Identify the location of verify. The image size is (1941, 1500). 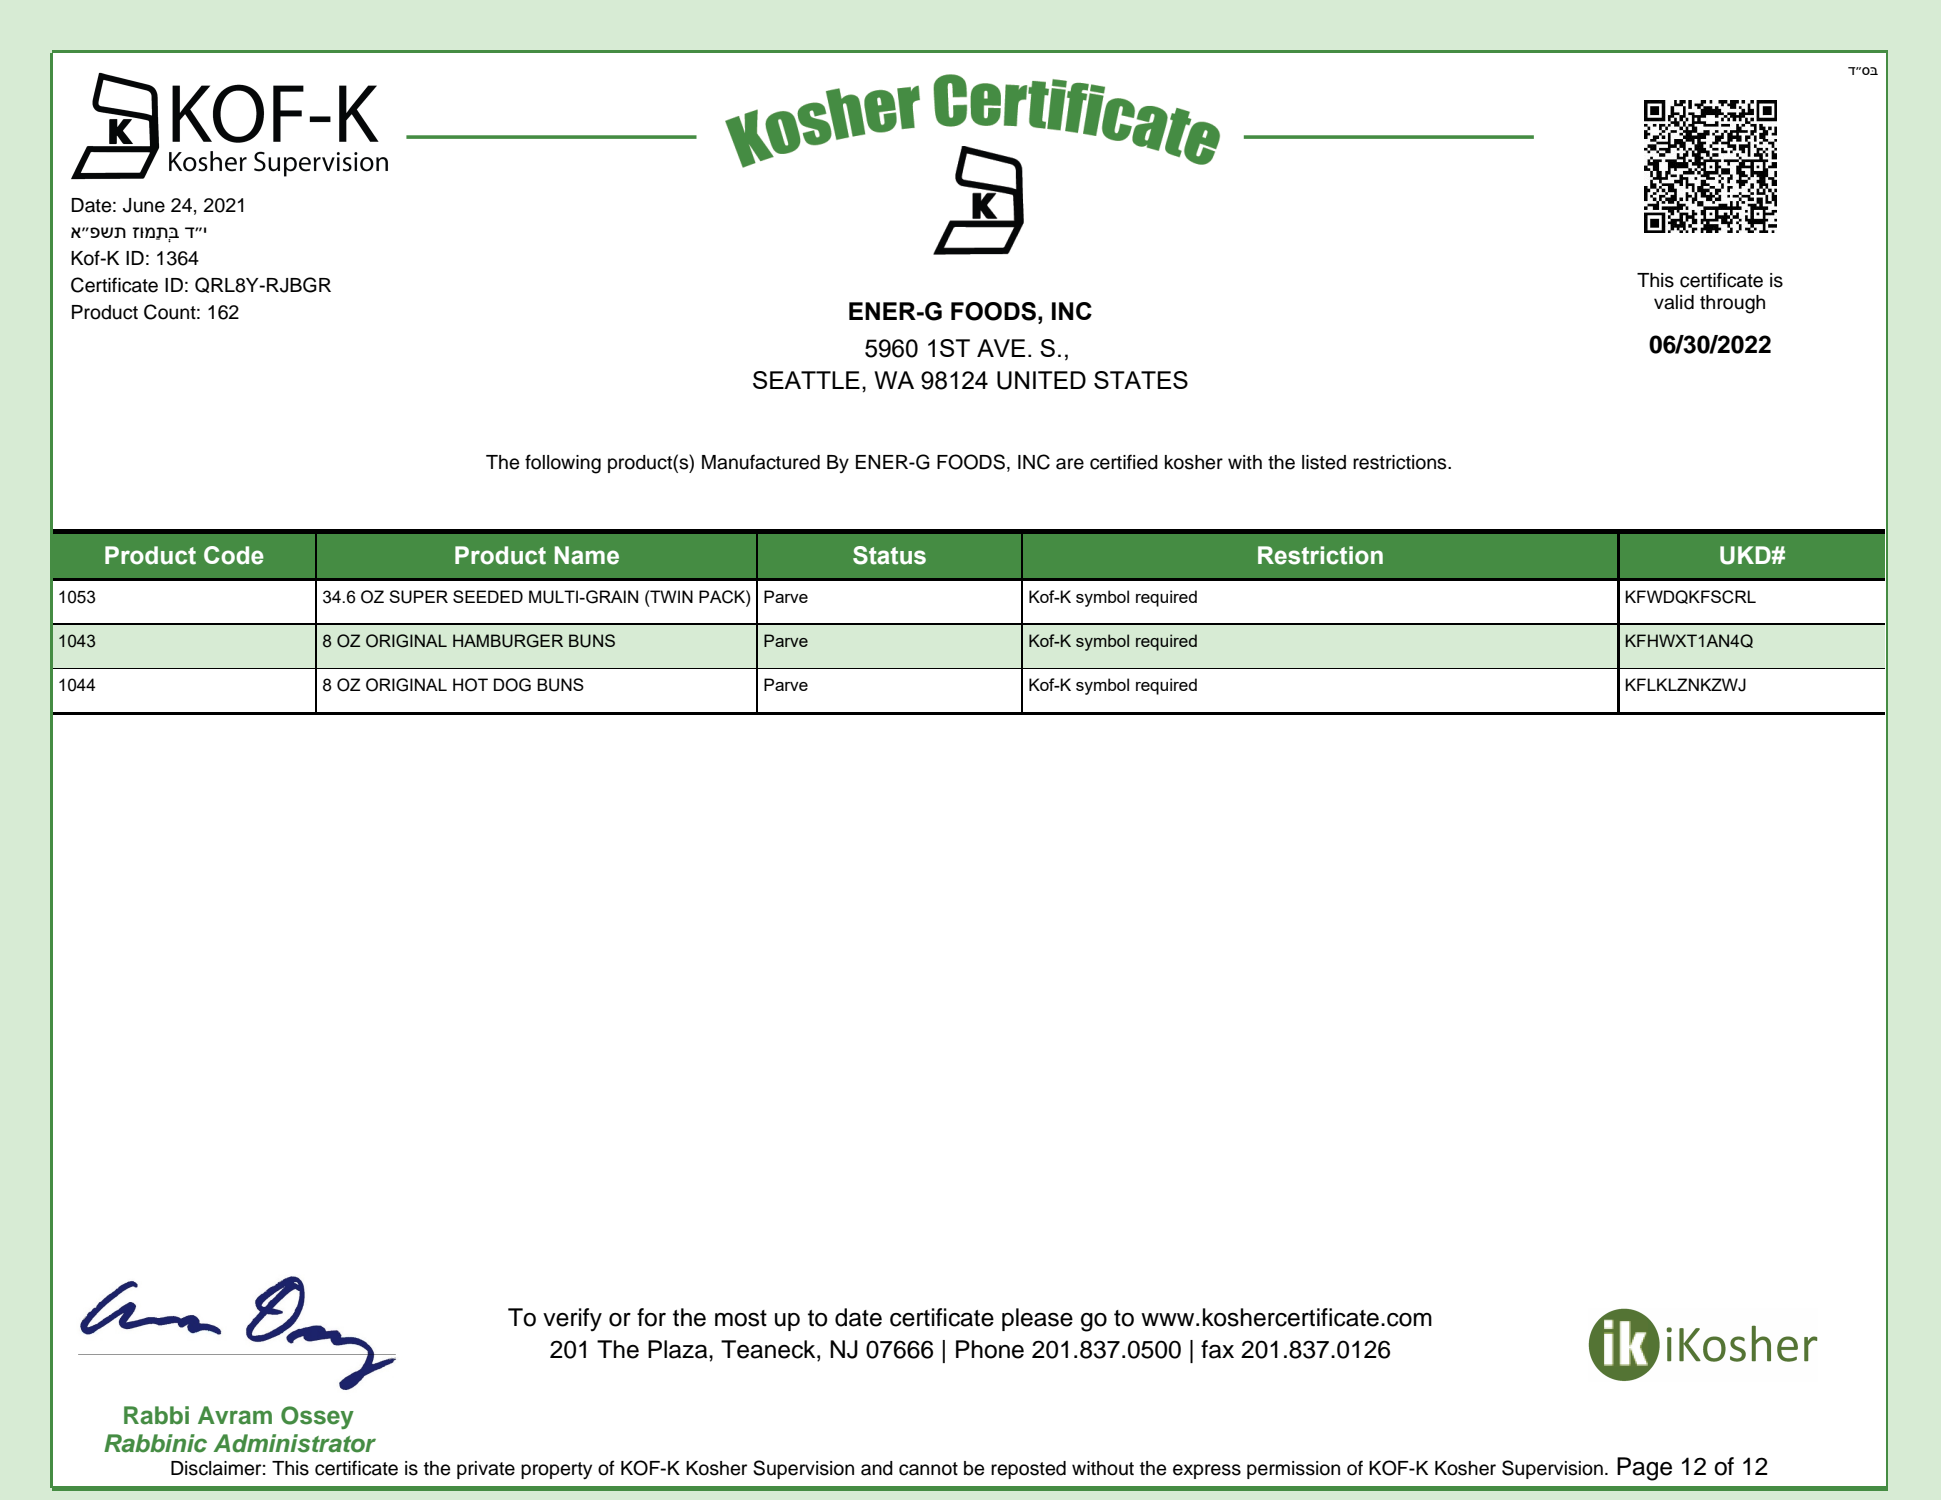
(572, 1320).
